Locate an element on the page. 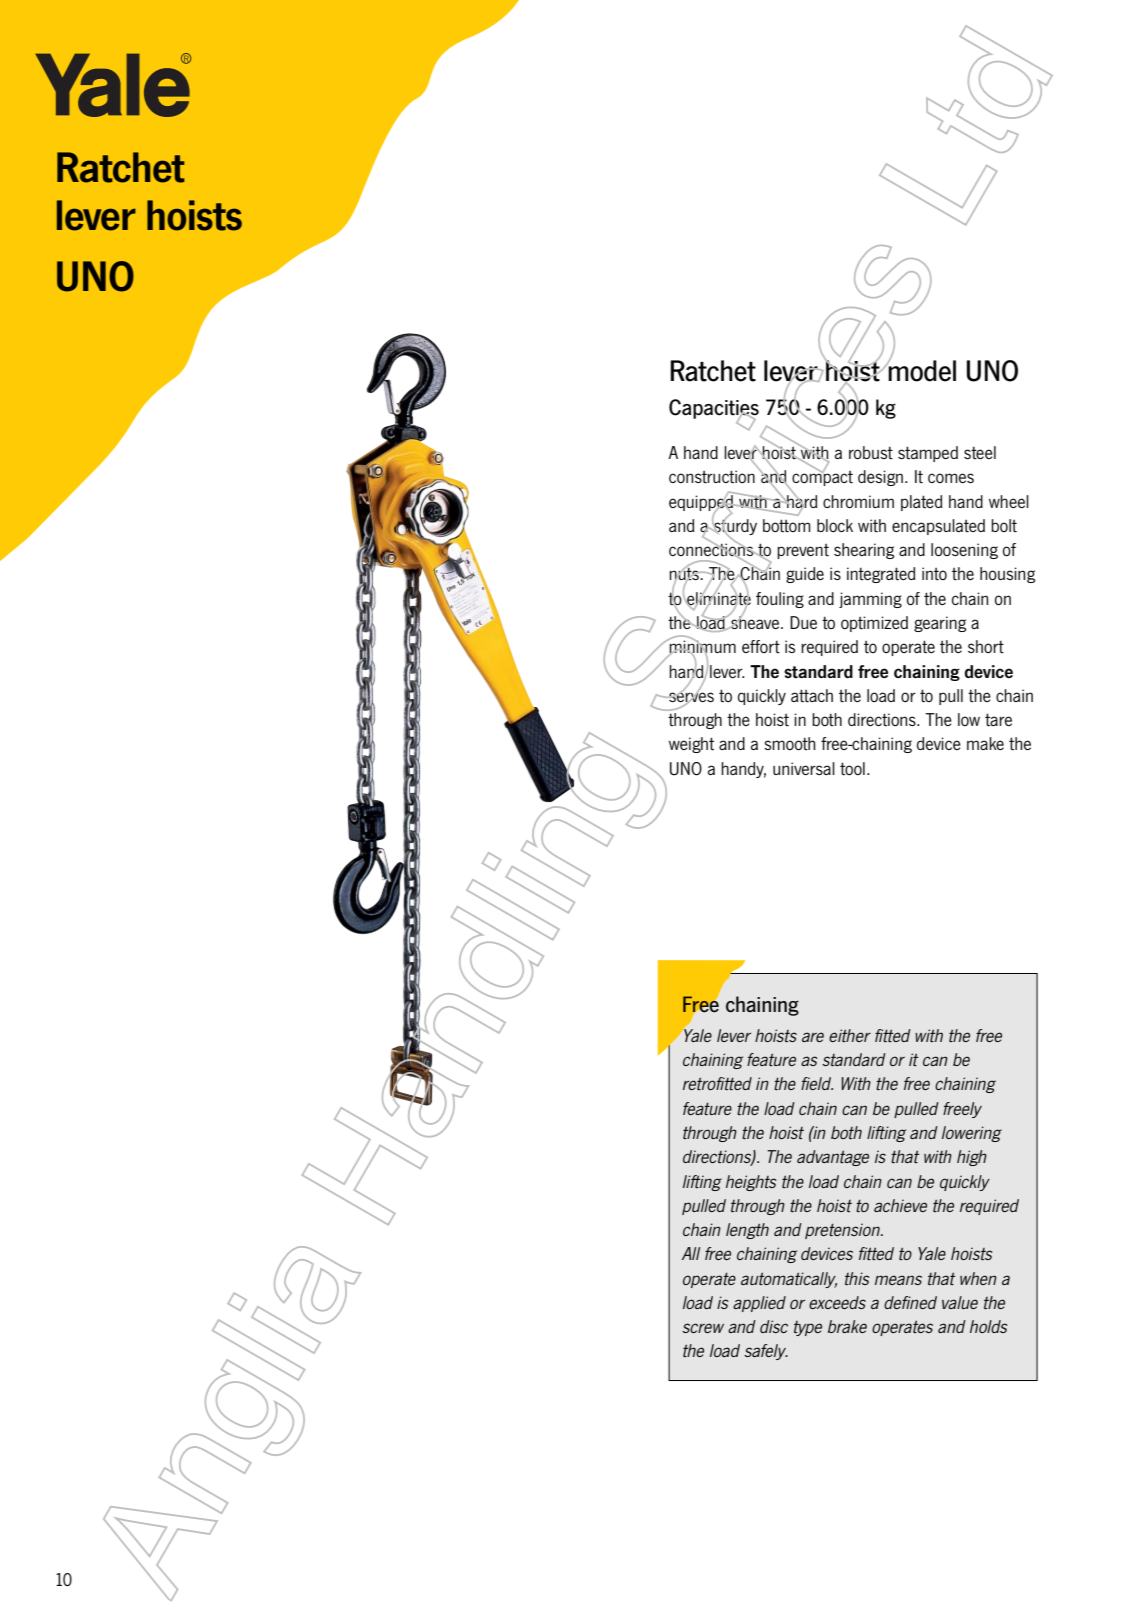 The height and width of the document is (1621, 1146). loosening is located at coordinates (964, 551).
